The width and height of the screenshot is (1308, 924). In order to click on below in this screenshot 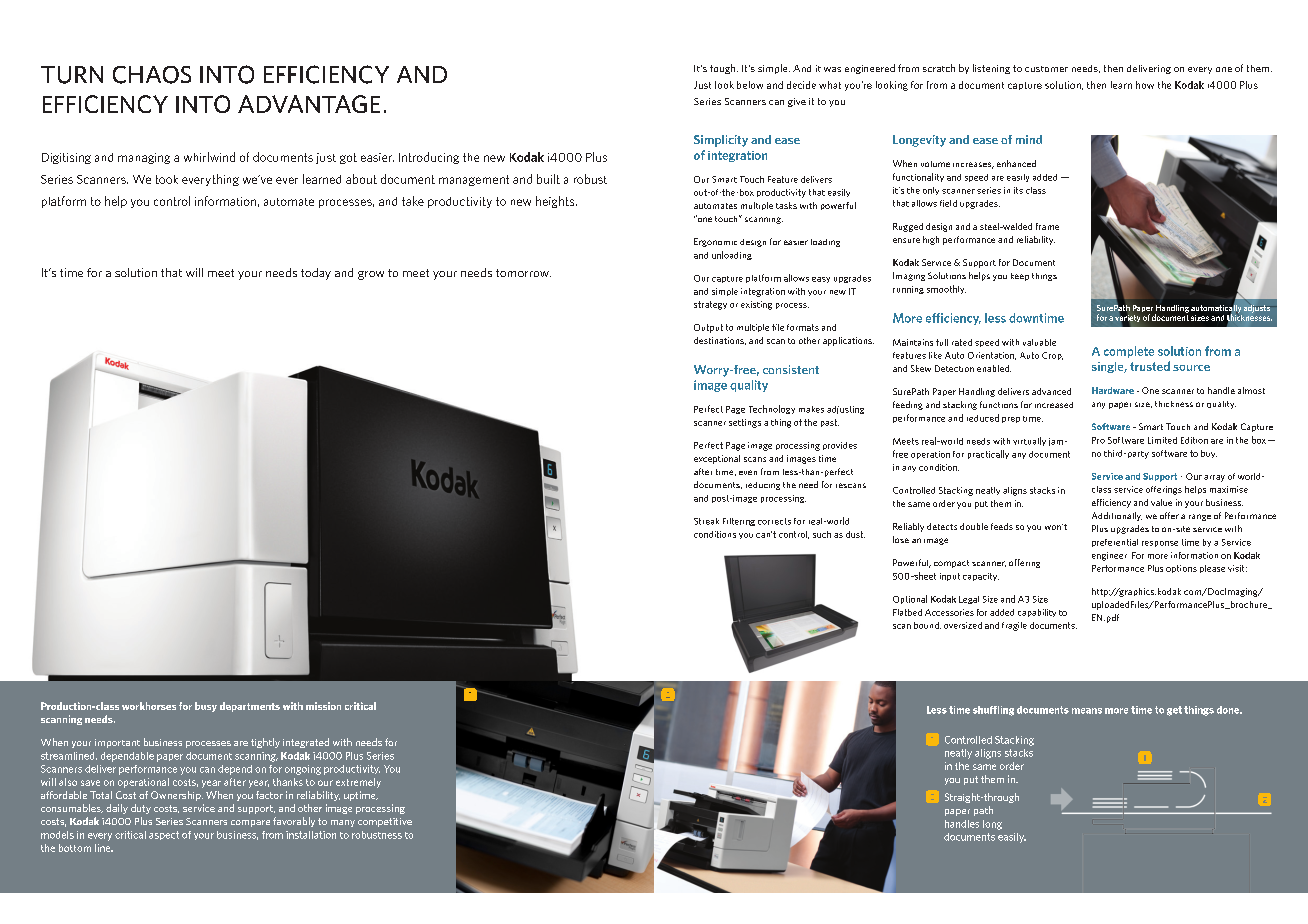, I will do `click(750, 85)`.
